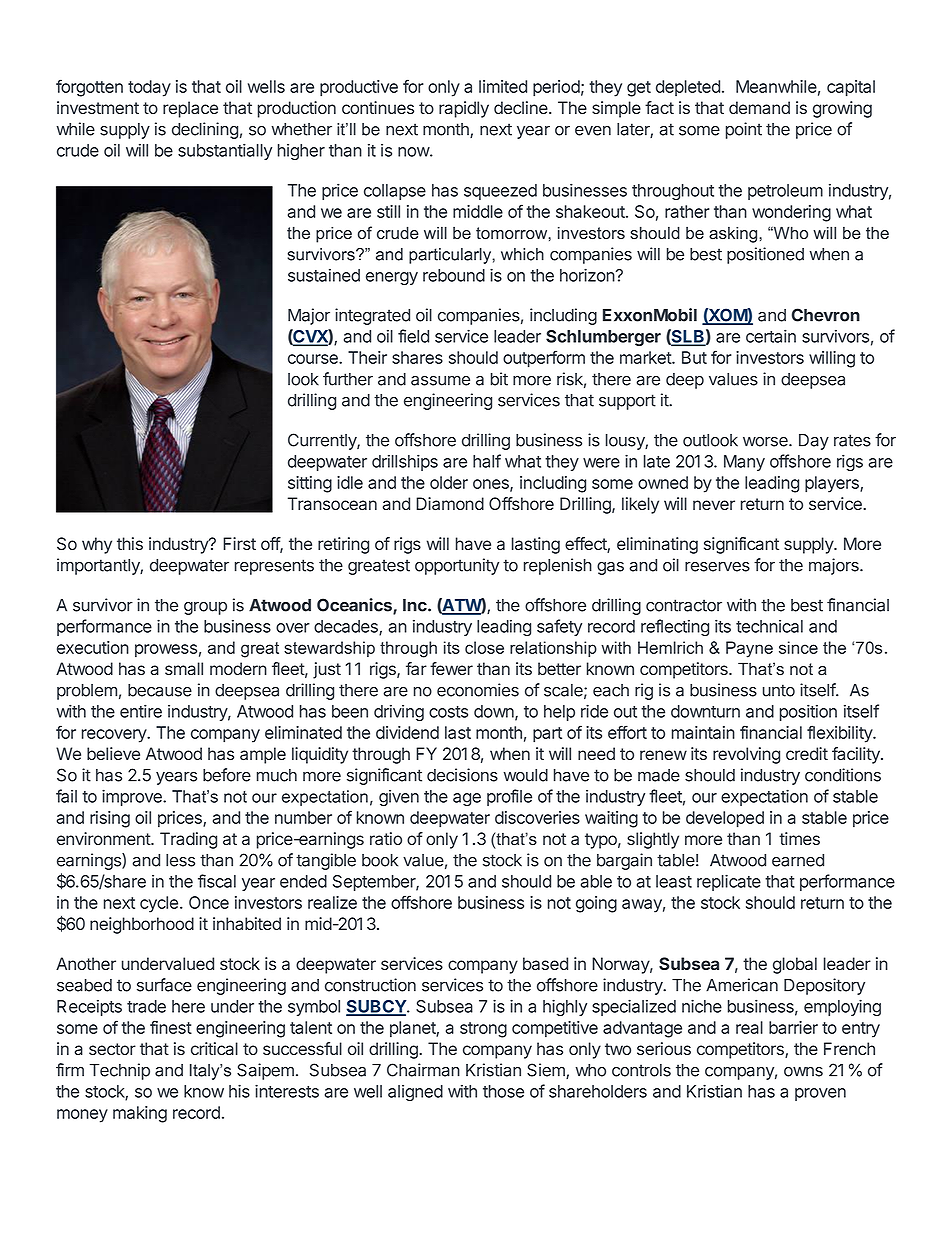 This screenshot has height=1233, width=952. What do you see at coordinates (503, 1091) in the screenshot?
I see `those` at bounding box center [503, 1091].
